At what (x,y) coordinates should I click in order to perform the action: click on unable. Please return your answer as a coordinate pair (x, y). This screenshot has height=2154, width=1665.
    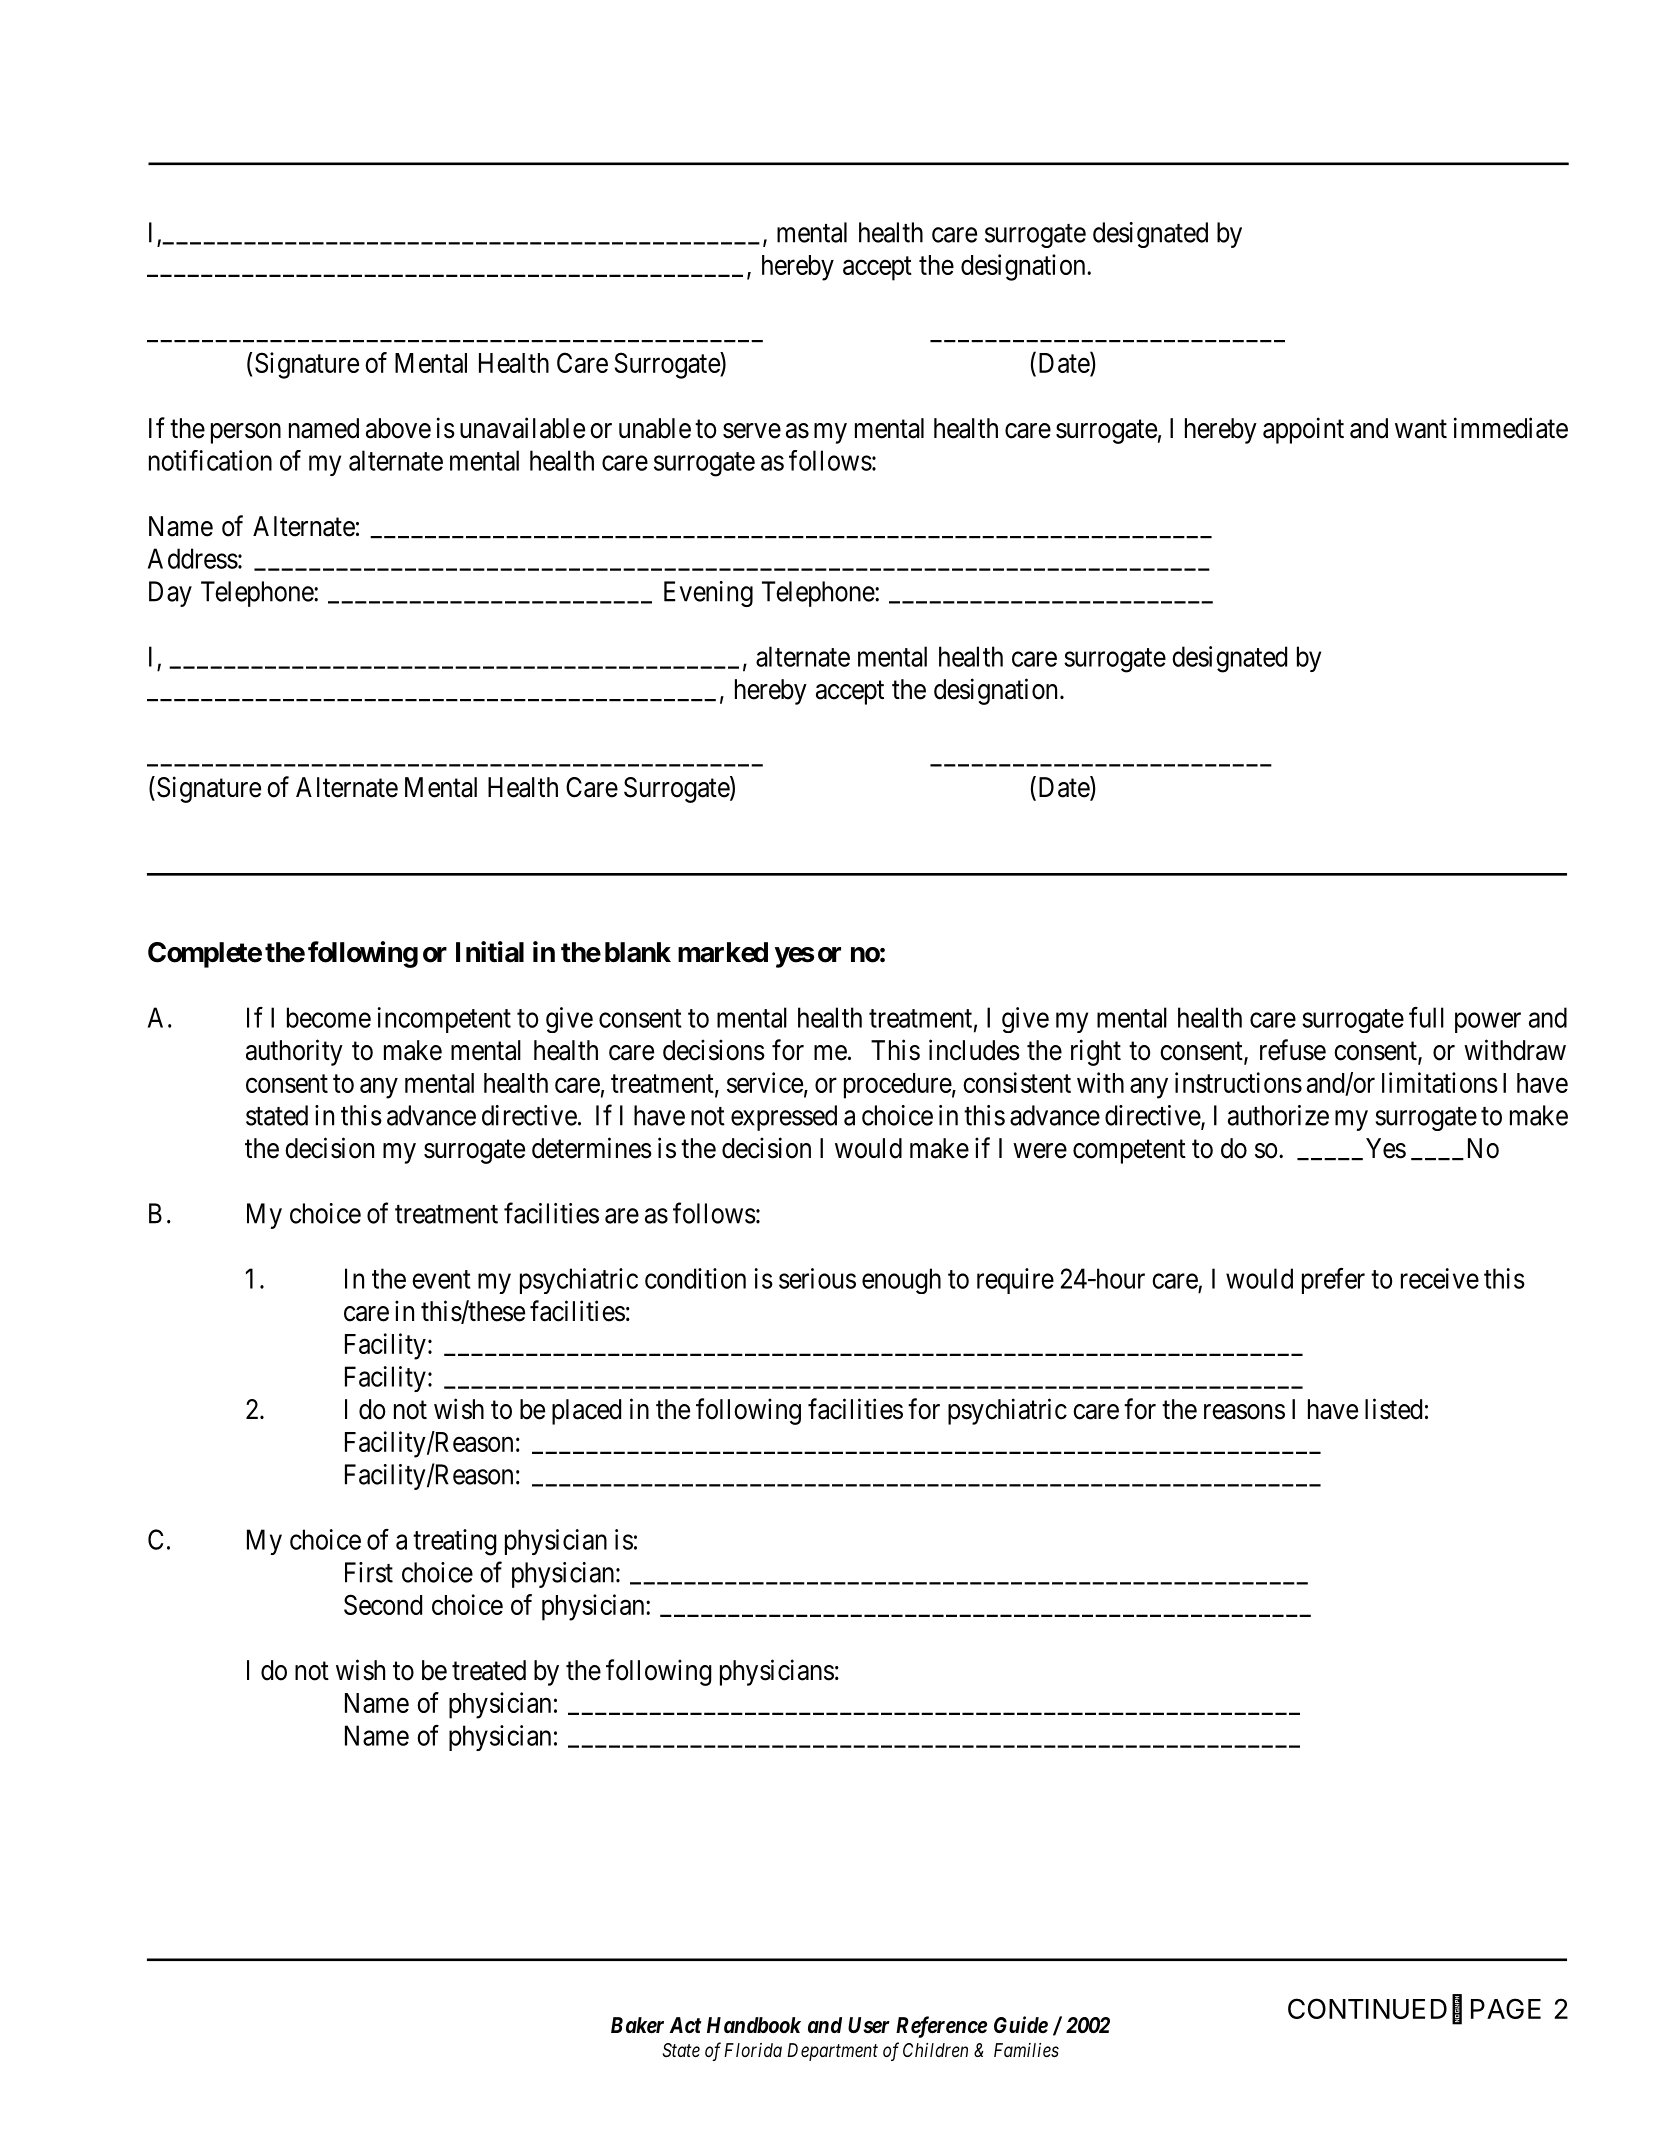
    Looking at the image, I should click on (655, 428).
